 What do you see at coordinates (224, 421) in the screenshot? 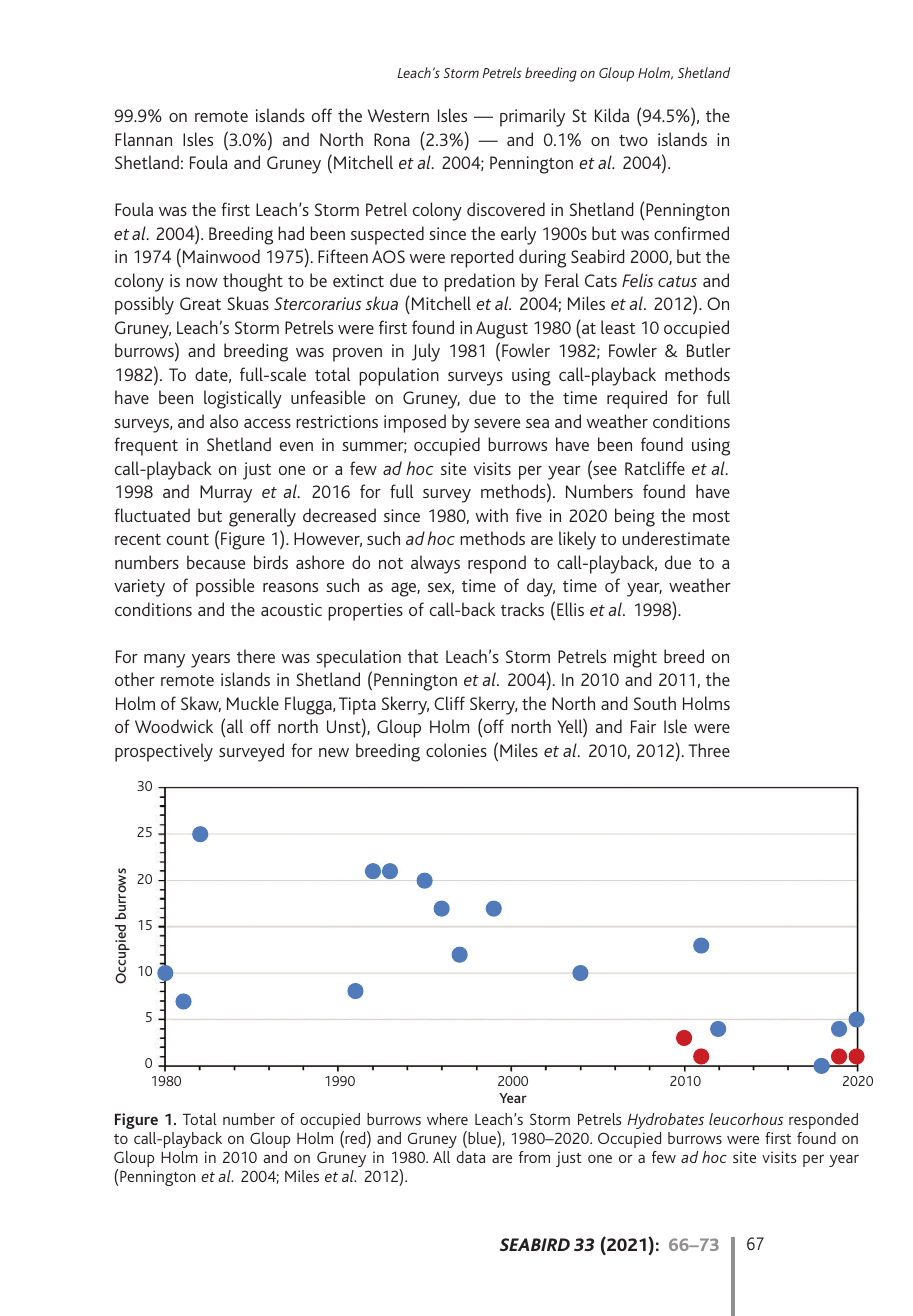
I see `also` at bounding box center [224, 421].
